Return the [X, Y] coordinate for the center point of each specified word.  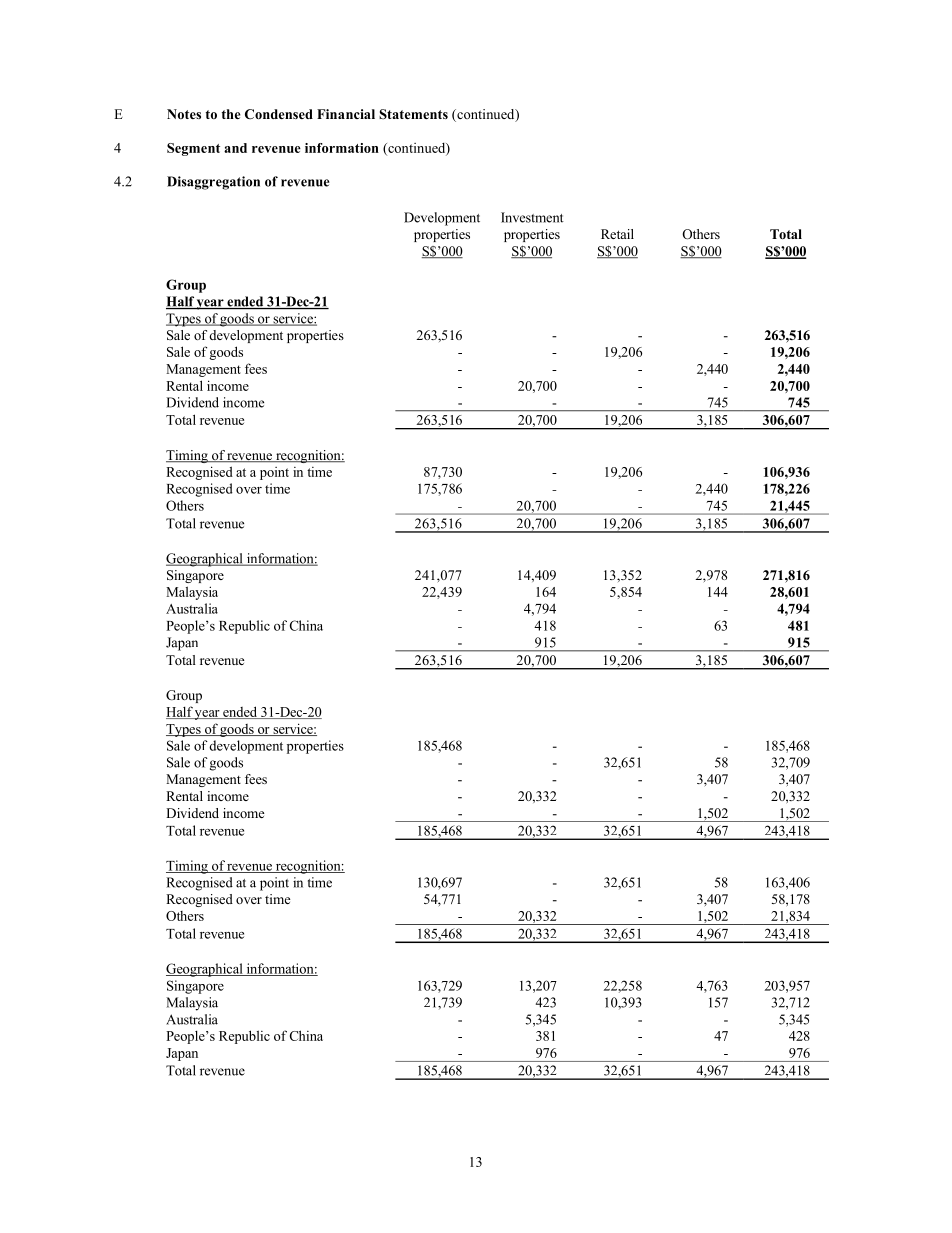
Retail [617, 234]
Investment [532, 217]
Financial [346, 114]
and [235, 148]
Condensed [279, 114]
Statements [413, 114]
